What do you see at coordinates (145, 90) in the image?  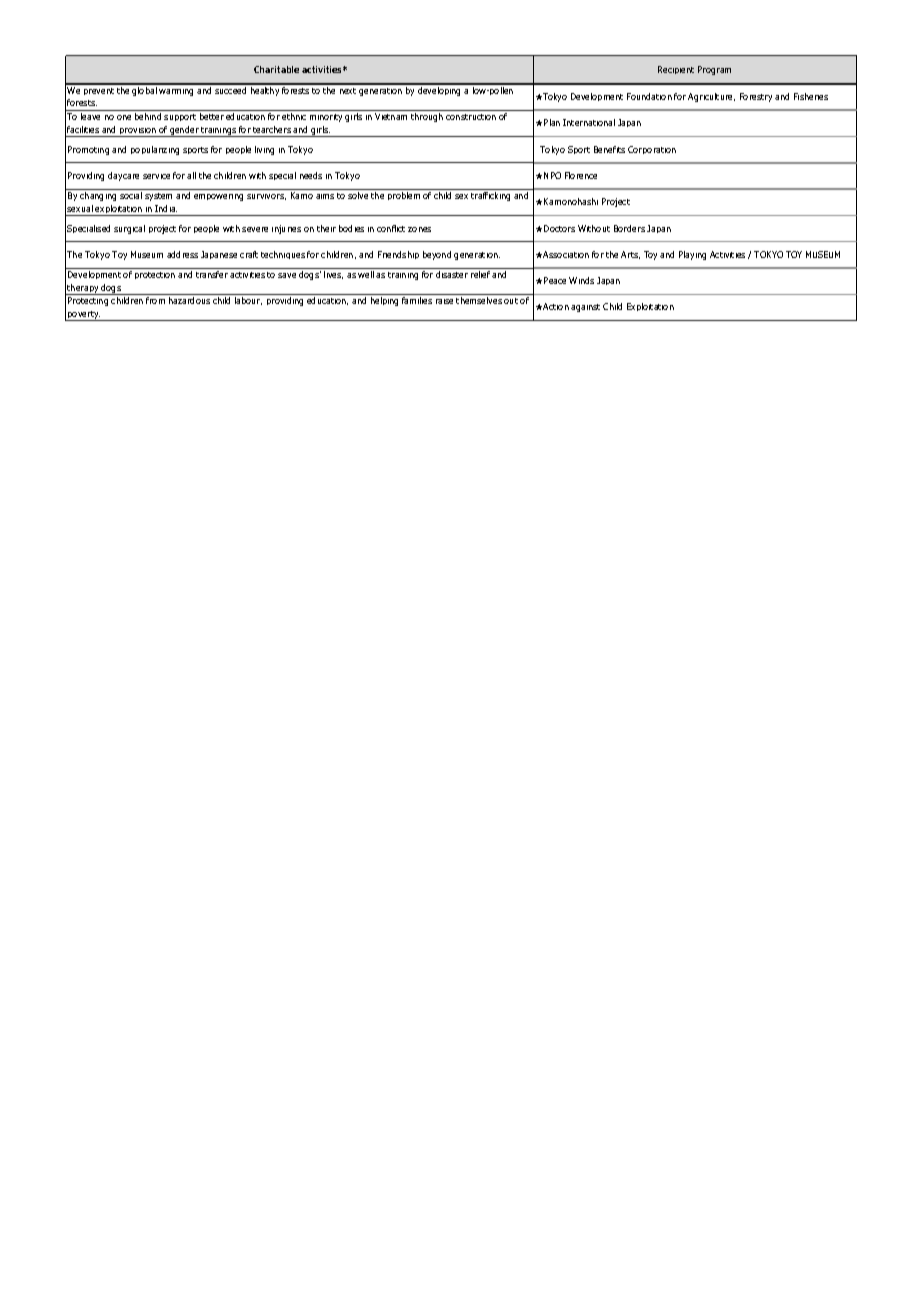 I see `global` at bounding box center [145, 90].
